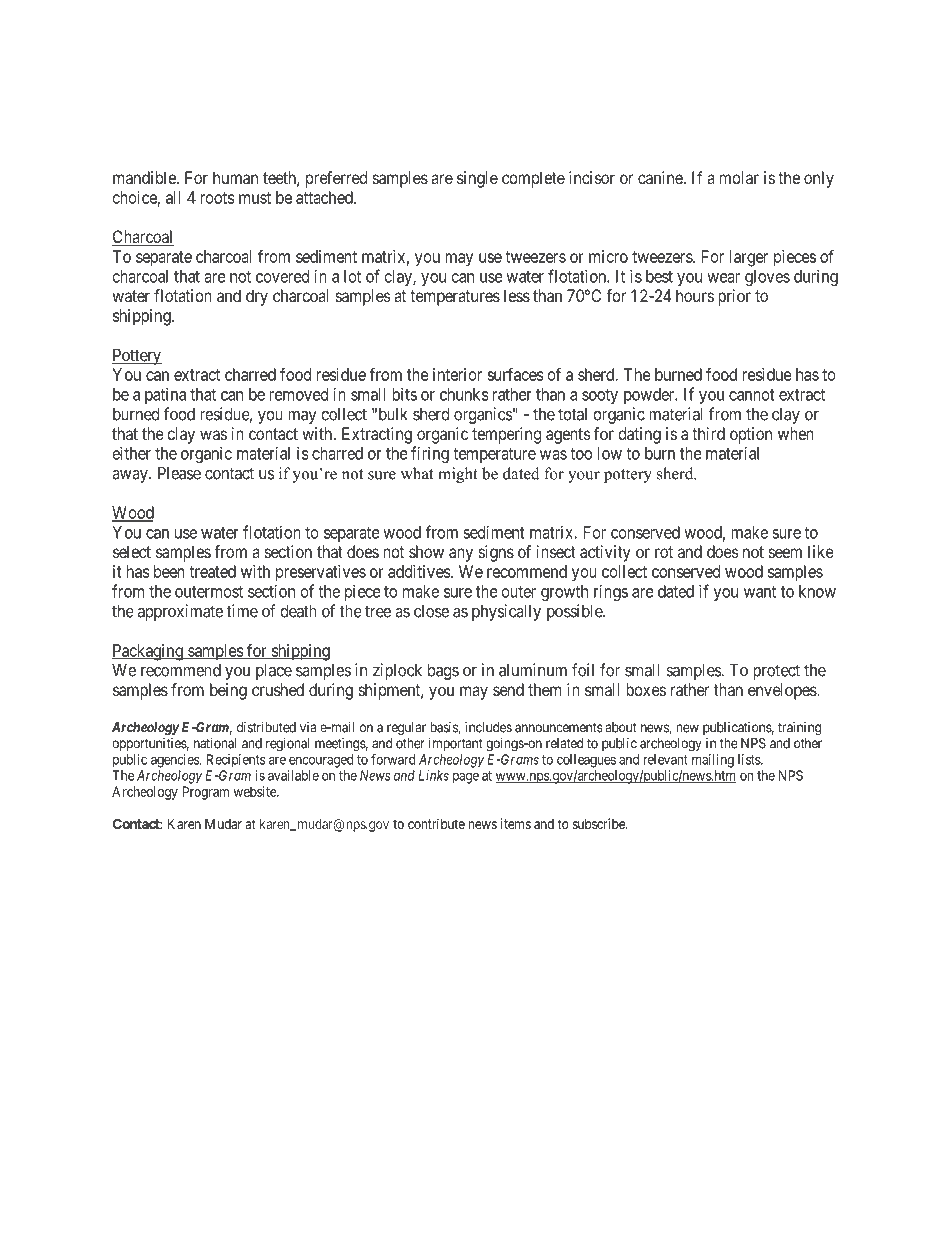  What do you see at coordinates (739, 177) in the screenshot?
I see `molar` at bounding box center [739, 177].
